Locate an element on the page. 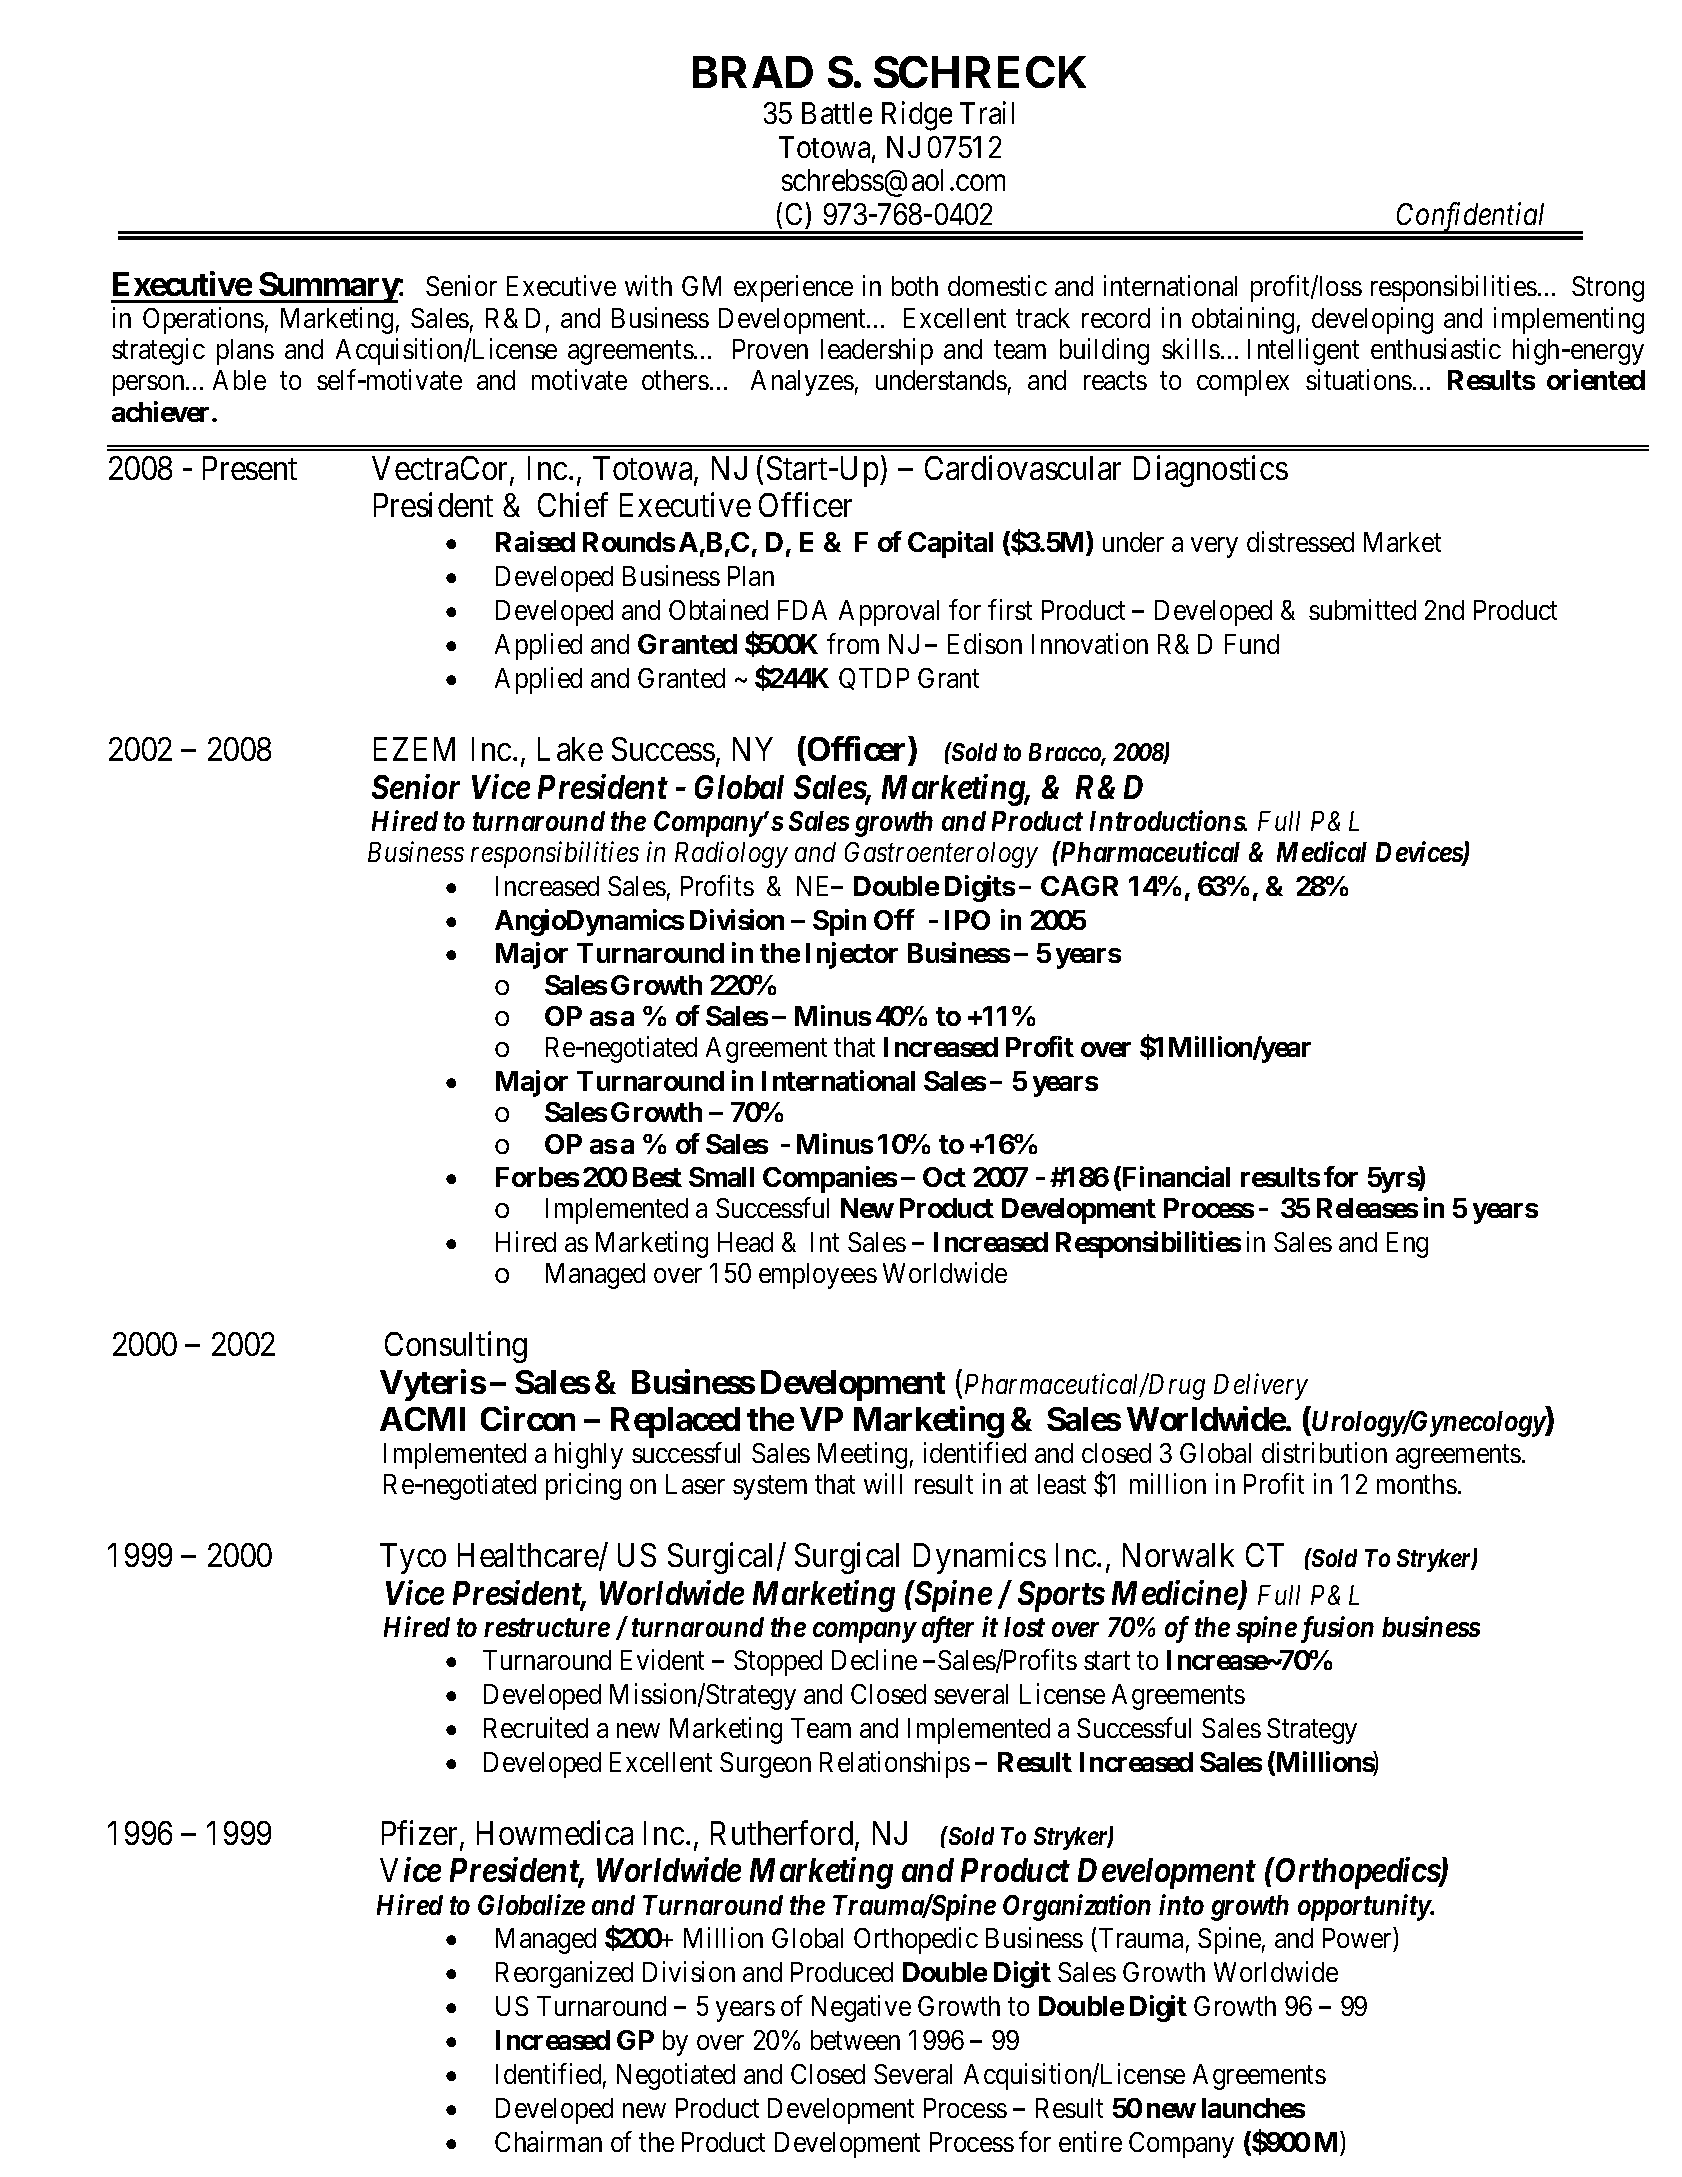 The width and height of the image is (1682, 2177). Summary is located at coordinates (328, 287).
